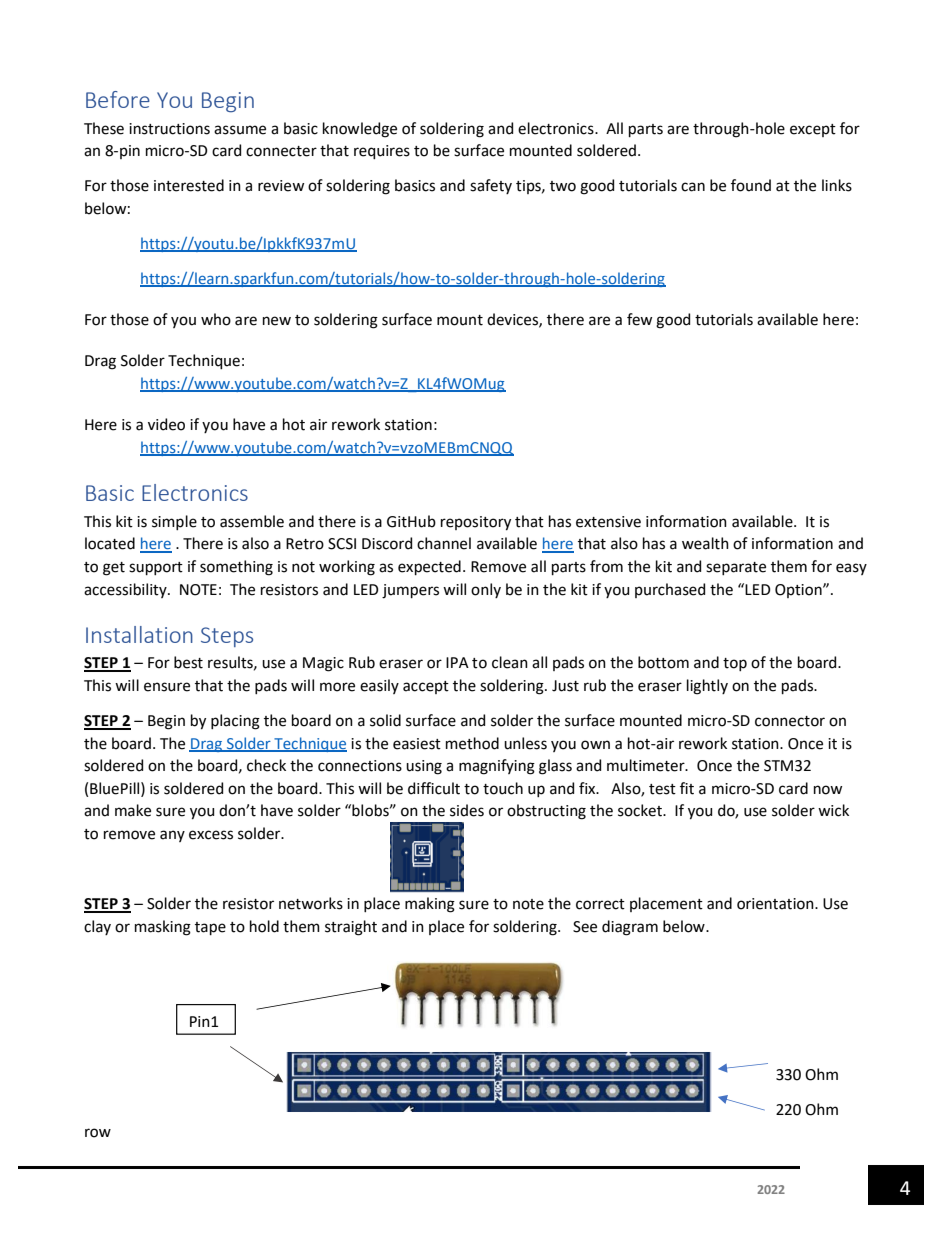 This screenshot has height=1233, width=952. Describe the element at coordinates (139, 634) in the screenshot. I see `Installation` at that location.
